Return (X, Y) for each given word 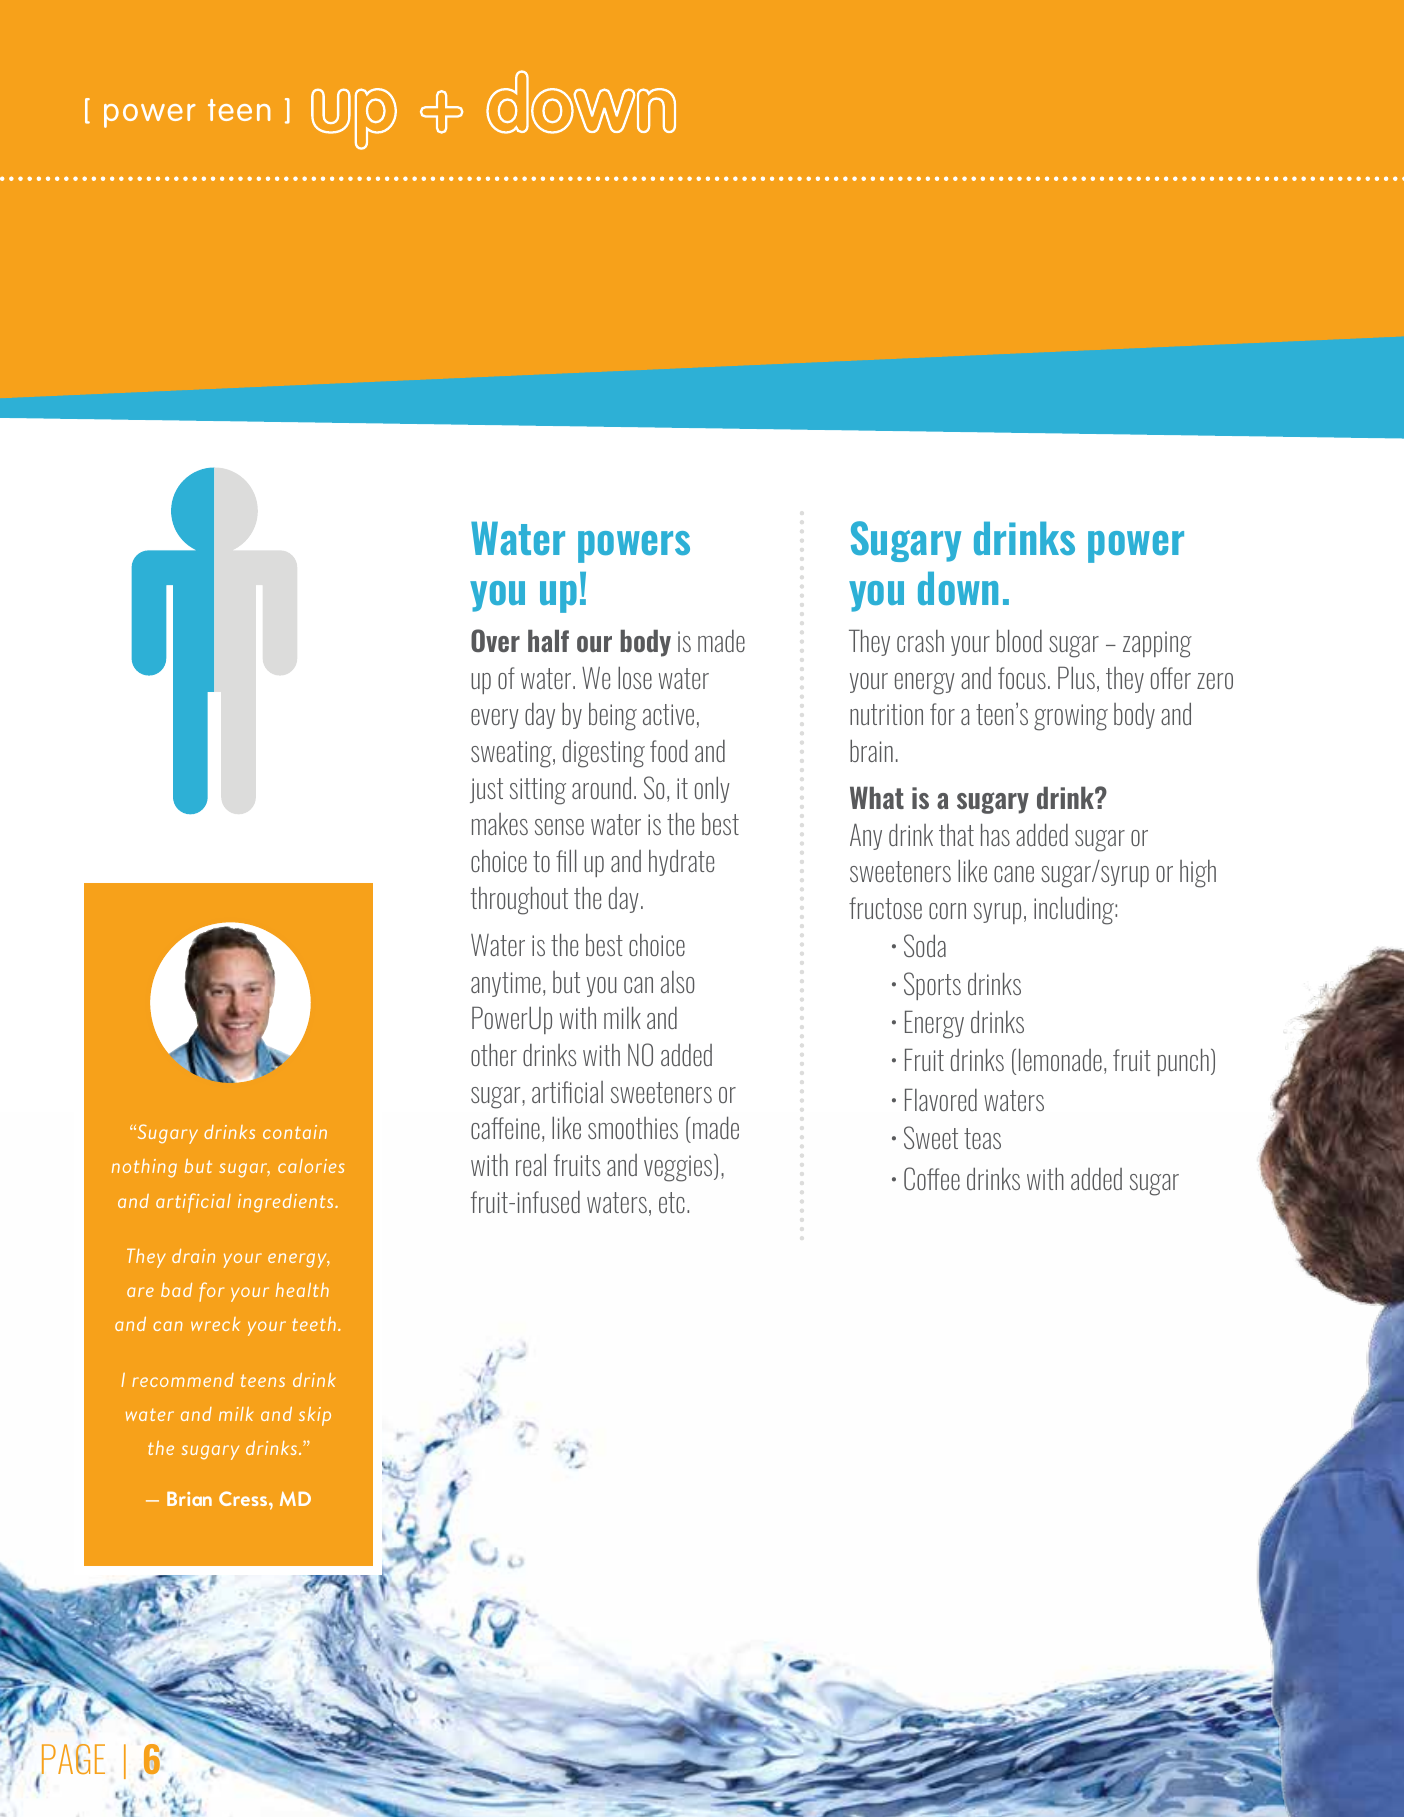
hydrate (681, 862)
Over (495, 640)
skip (315, 1416)
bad (176, 1290)
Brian (189, 1498)
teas (982, 1138)
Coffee (932, 1178)
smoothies (633, 1128)
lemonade (1060, 1059)
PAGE (73, 1759)
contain (295, 1132)
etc (672, 1202)
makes (500, 824)
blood (1019, 640)
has (995, 834)
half (548, 640)
